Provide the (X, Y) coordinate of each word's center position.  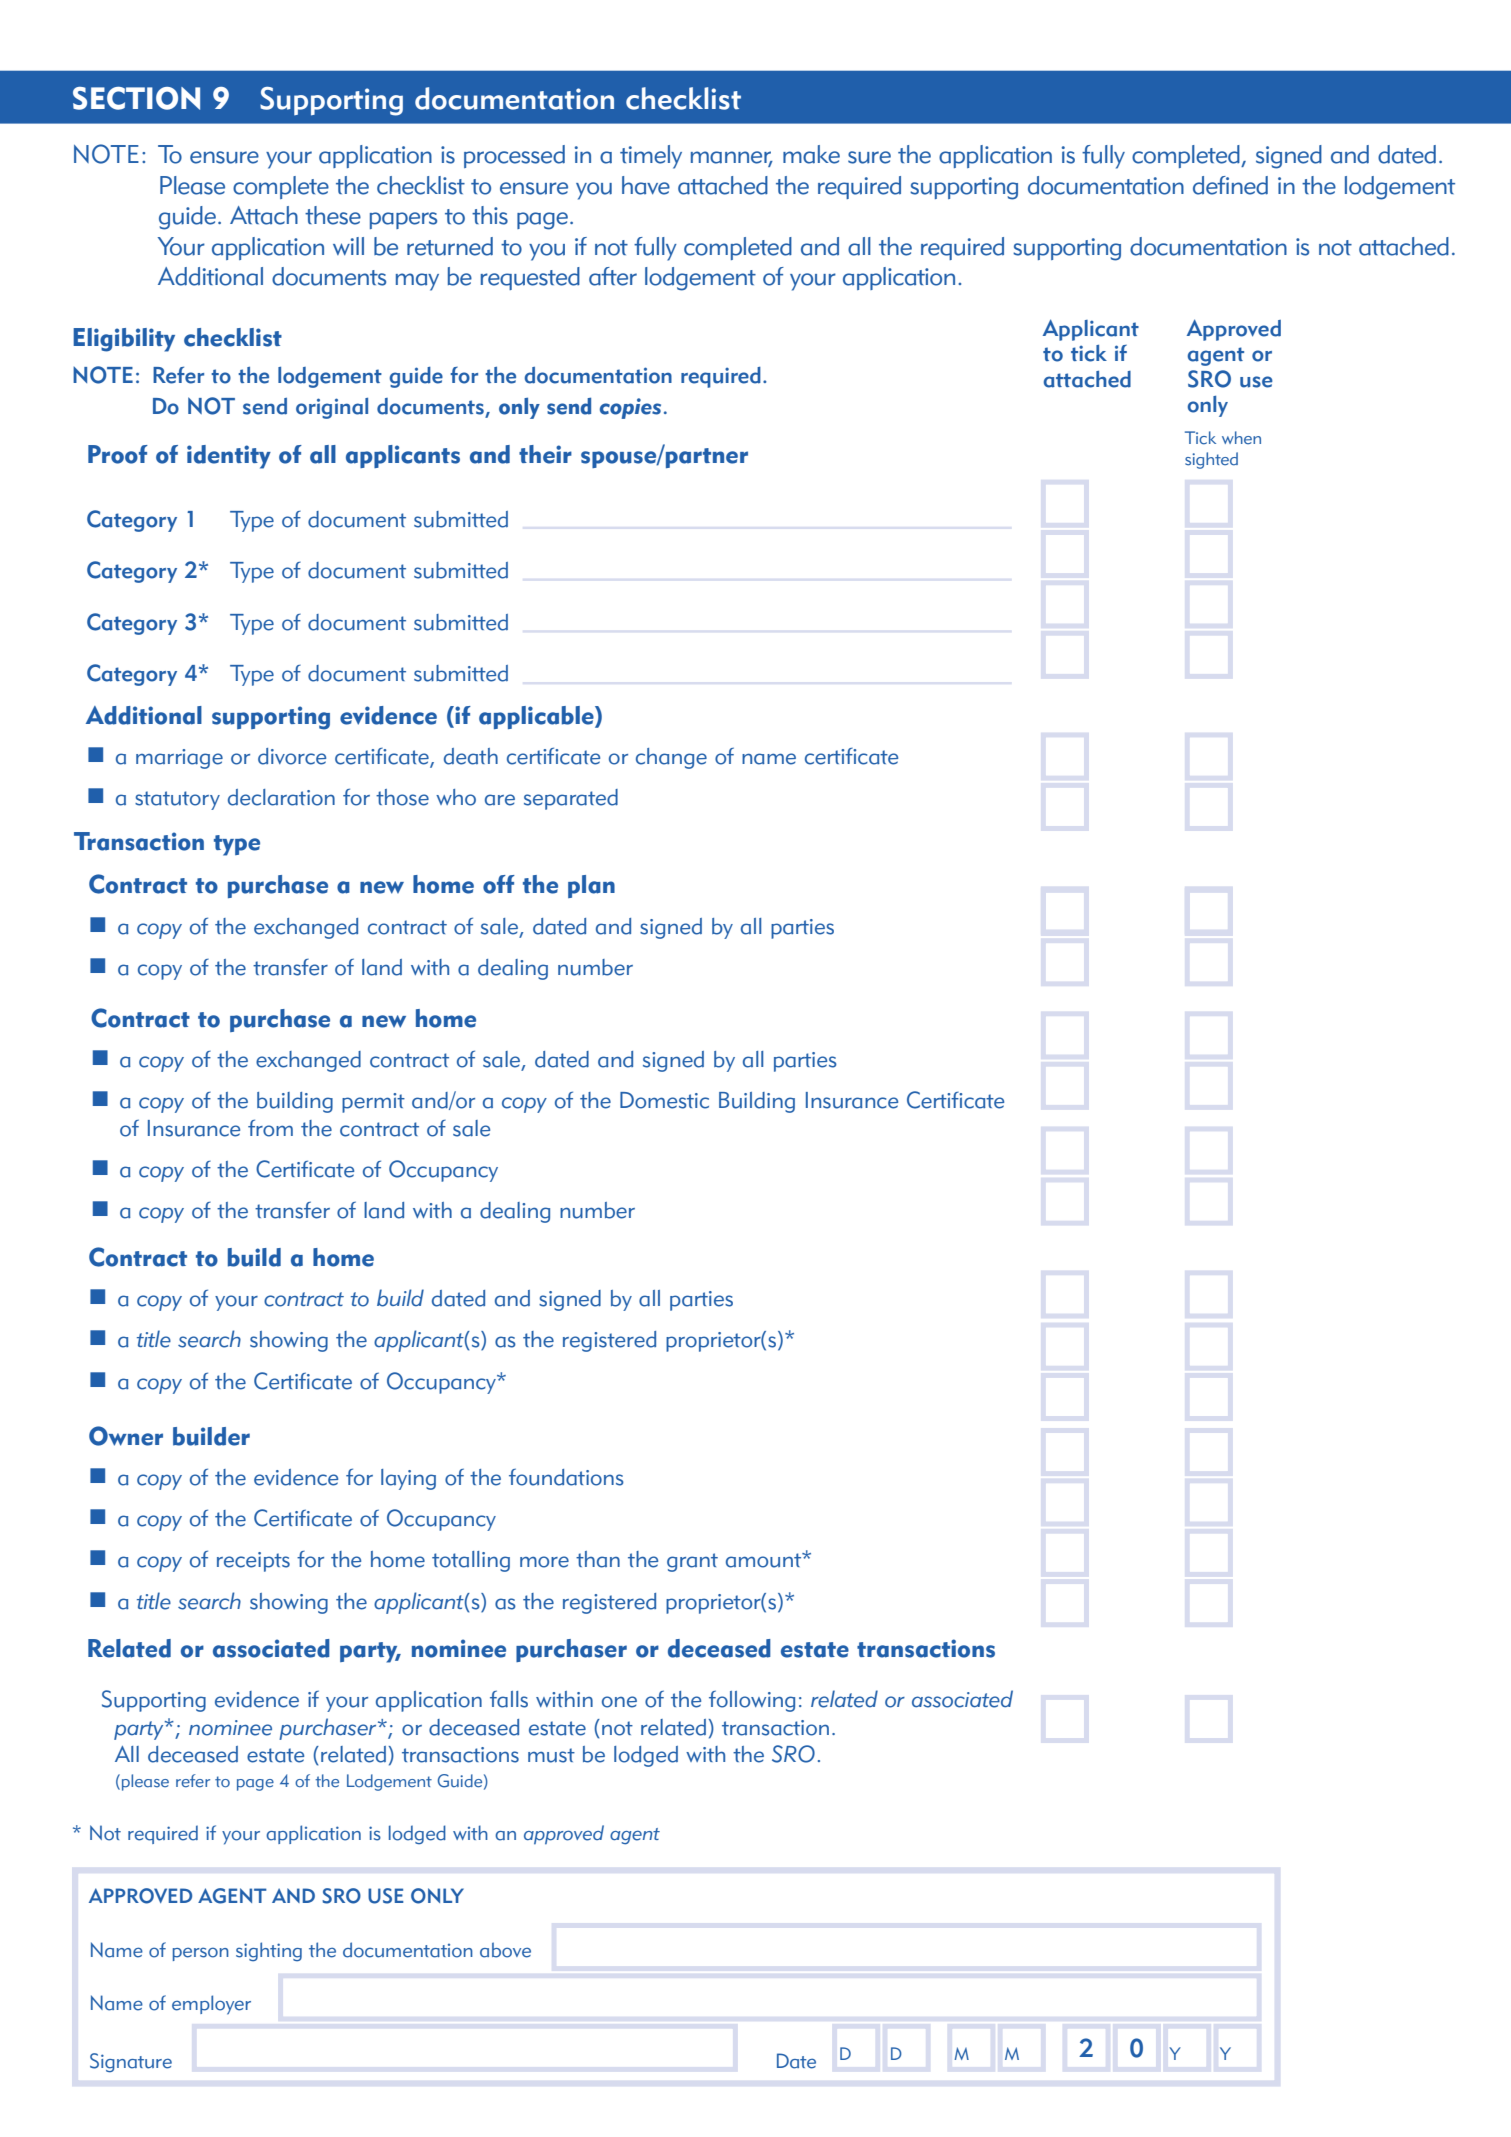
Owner (126, 1436)
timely (651, 157)
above (505, 1950)
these (333, 215)
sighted (1211, 460)
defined (1230, 185)
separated (571, 799)
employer (211, 2005)
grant (692, 1562)
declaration (281, 797)
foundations (566, 1477)
